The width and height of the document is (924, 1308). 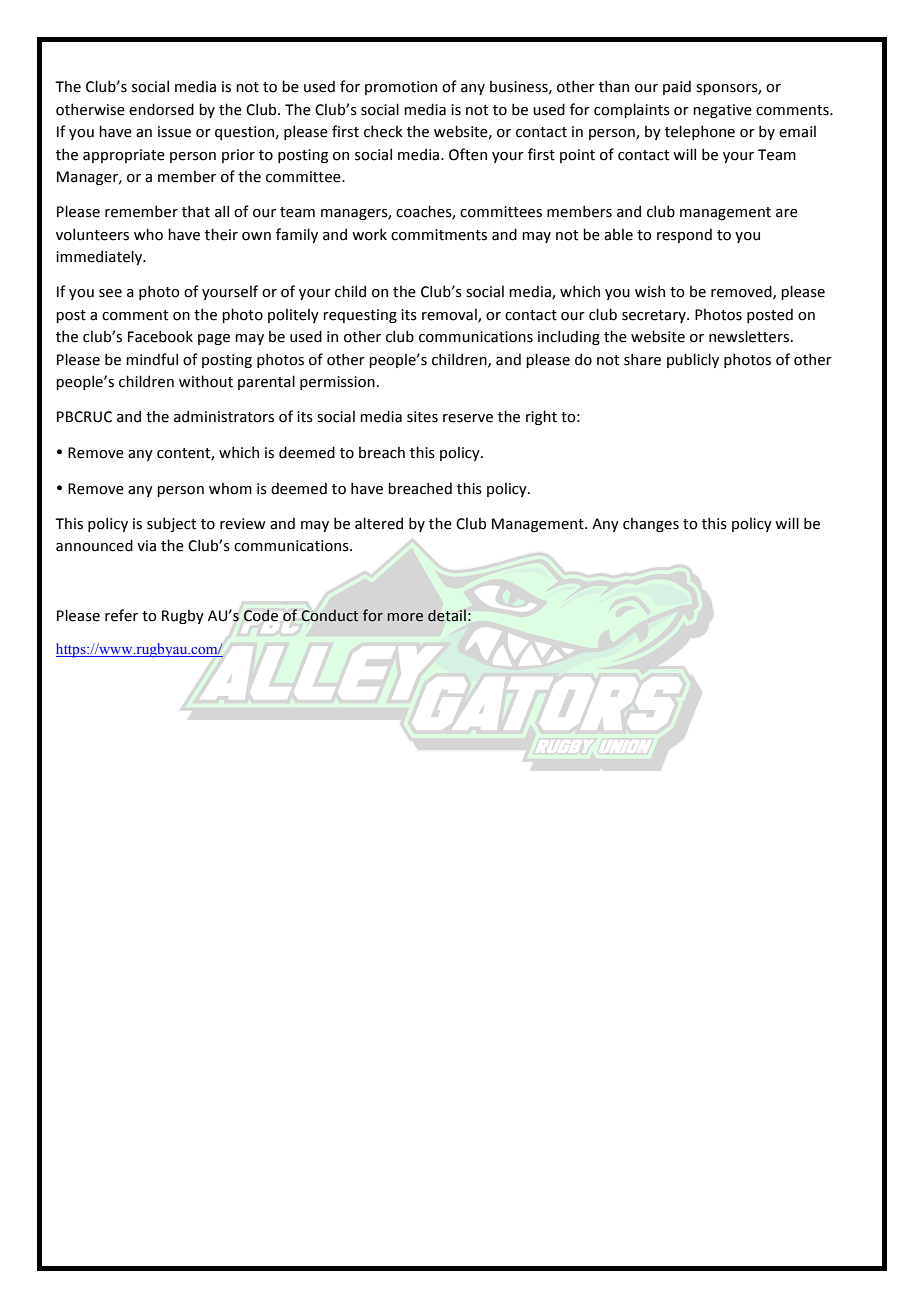 I want to click on commitments, so click(x=439, y=235).
